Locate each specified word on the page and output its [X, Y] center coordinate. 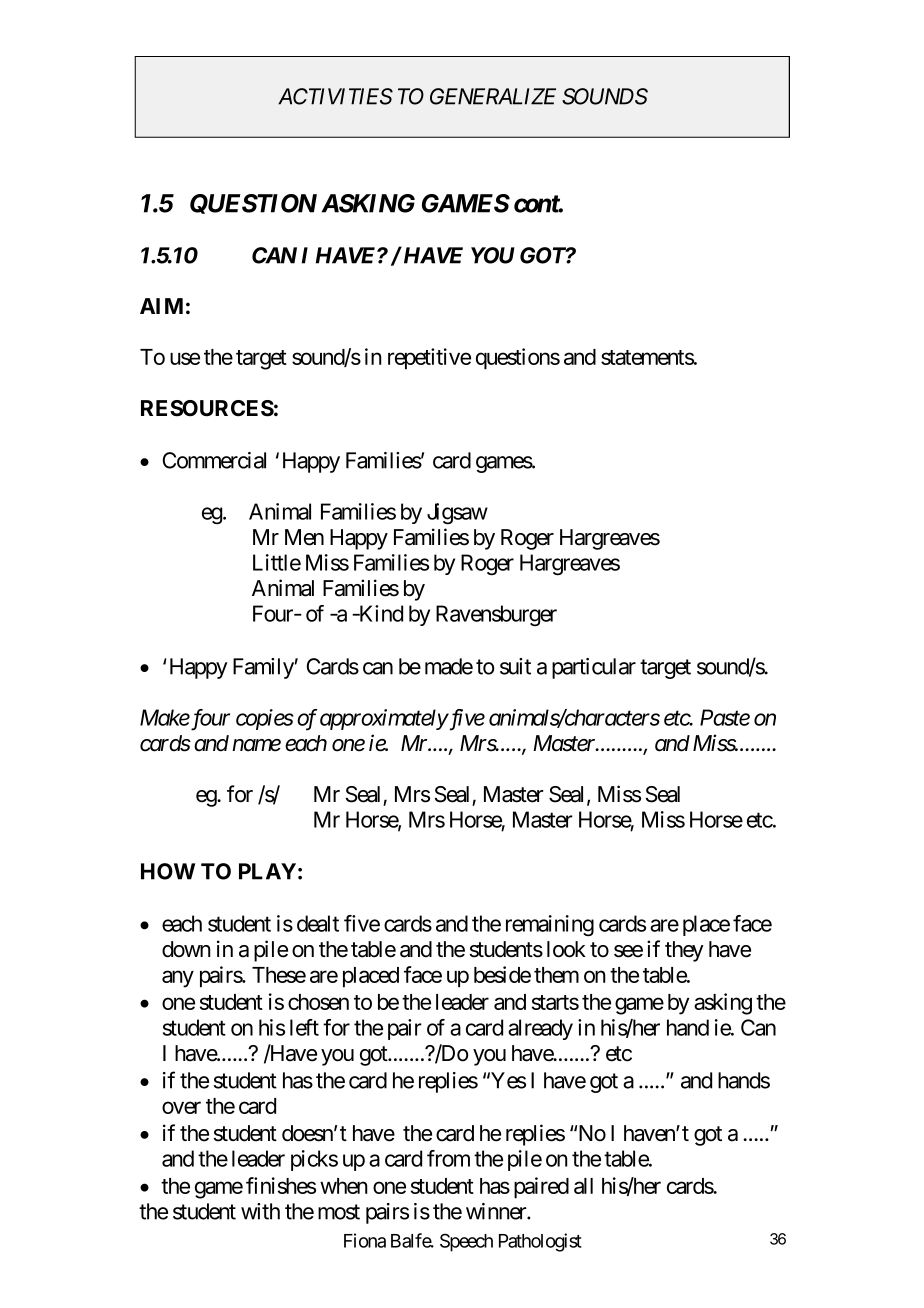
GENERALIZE [493, 96]
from [448, 1158]
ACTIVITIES [335, 96]
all [583, 1186]
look [566, 949]
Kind [380, 613]
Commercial [214, 460]
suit [515, 666]
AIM [161, 306]
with [260, 1211]
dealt [318, 923]
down [186, 949]
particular [594, 668]
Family [263, 668]
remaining [550, 925]
